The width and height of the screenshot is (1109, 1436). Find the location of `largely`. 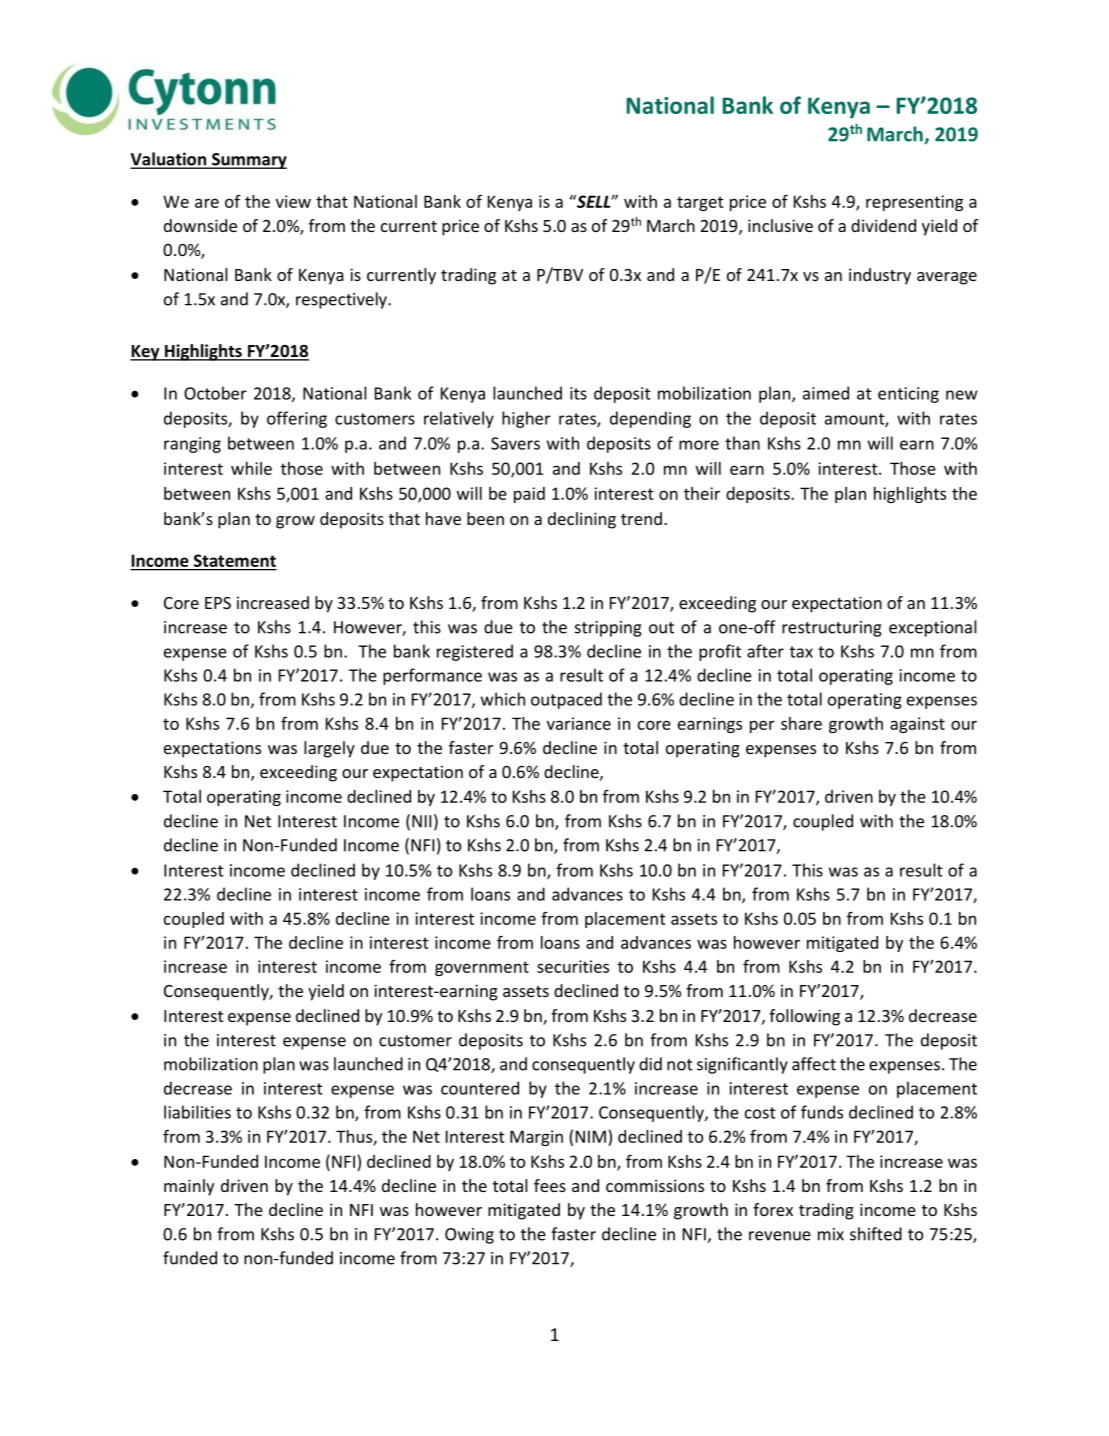

largely is located at coordinates (329, 749).
